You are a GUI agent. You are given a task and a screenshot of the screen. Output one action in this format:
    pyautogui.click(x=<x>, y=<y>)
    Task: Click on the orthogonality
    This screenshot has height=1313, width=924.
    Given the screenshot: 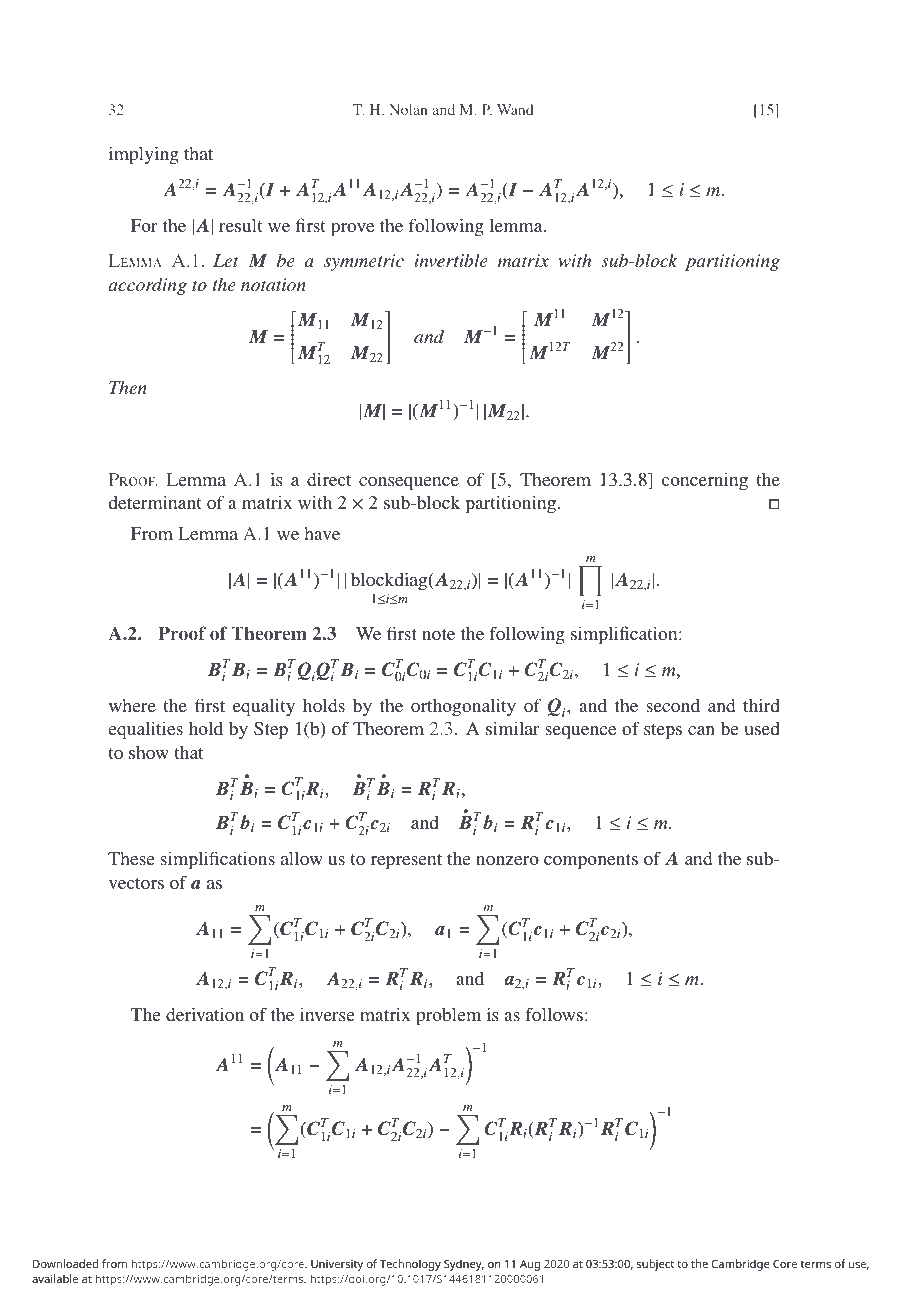 What is the action you would take?
    pyautogui.click(x=463, y=707)
